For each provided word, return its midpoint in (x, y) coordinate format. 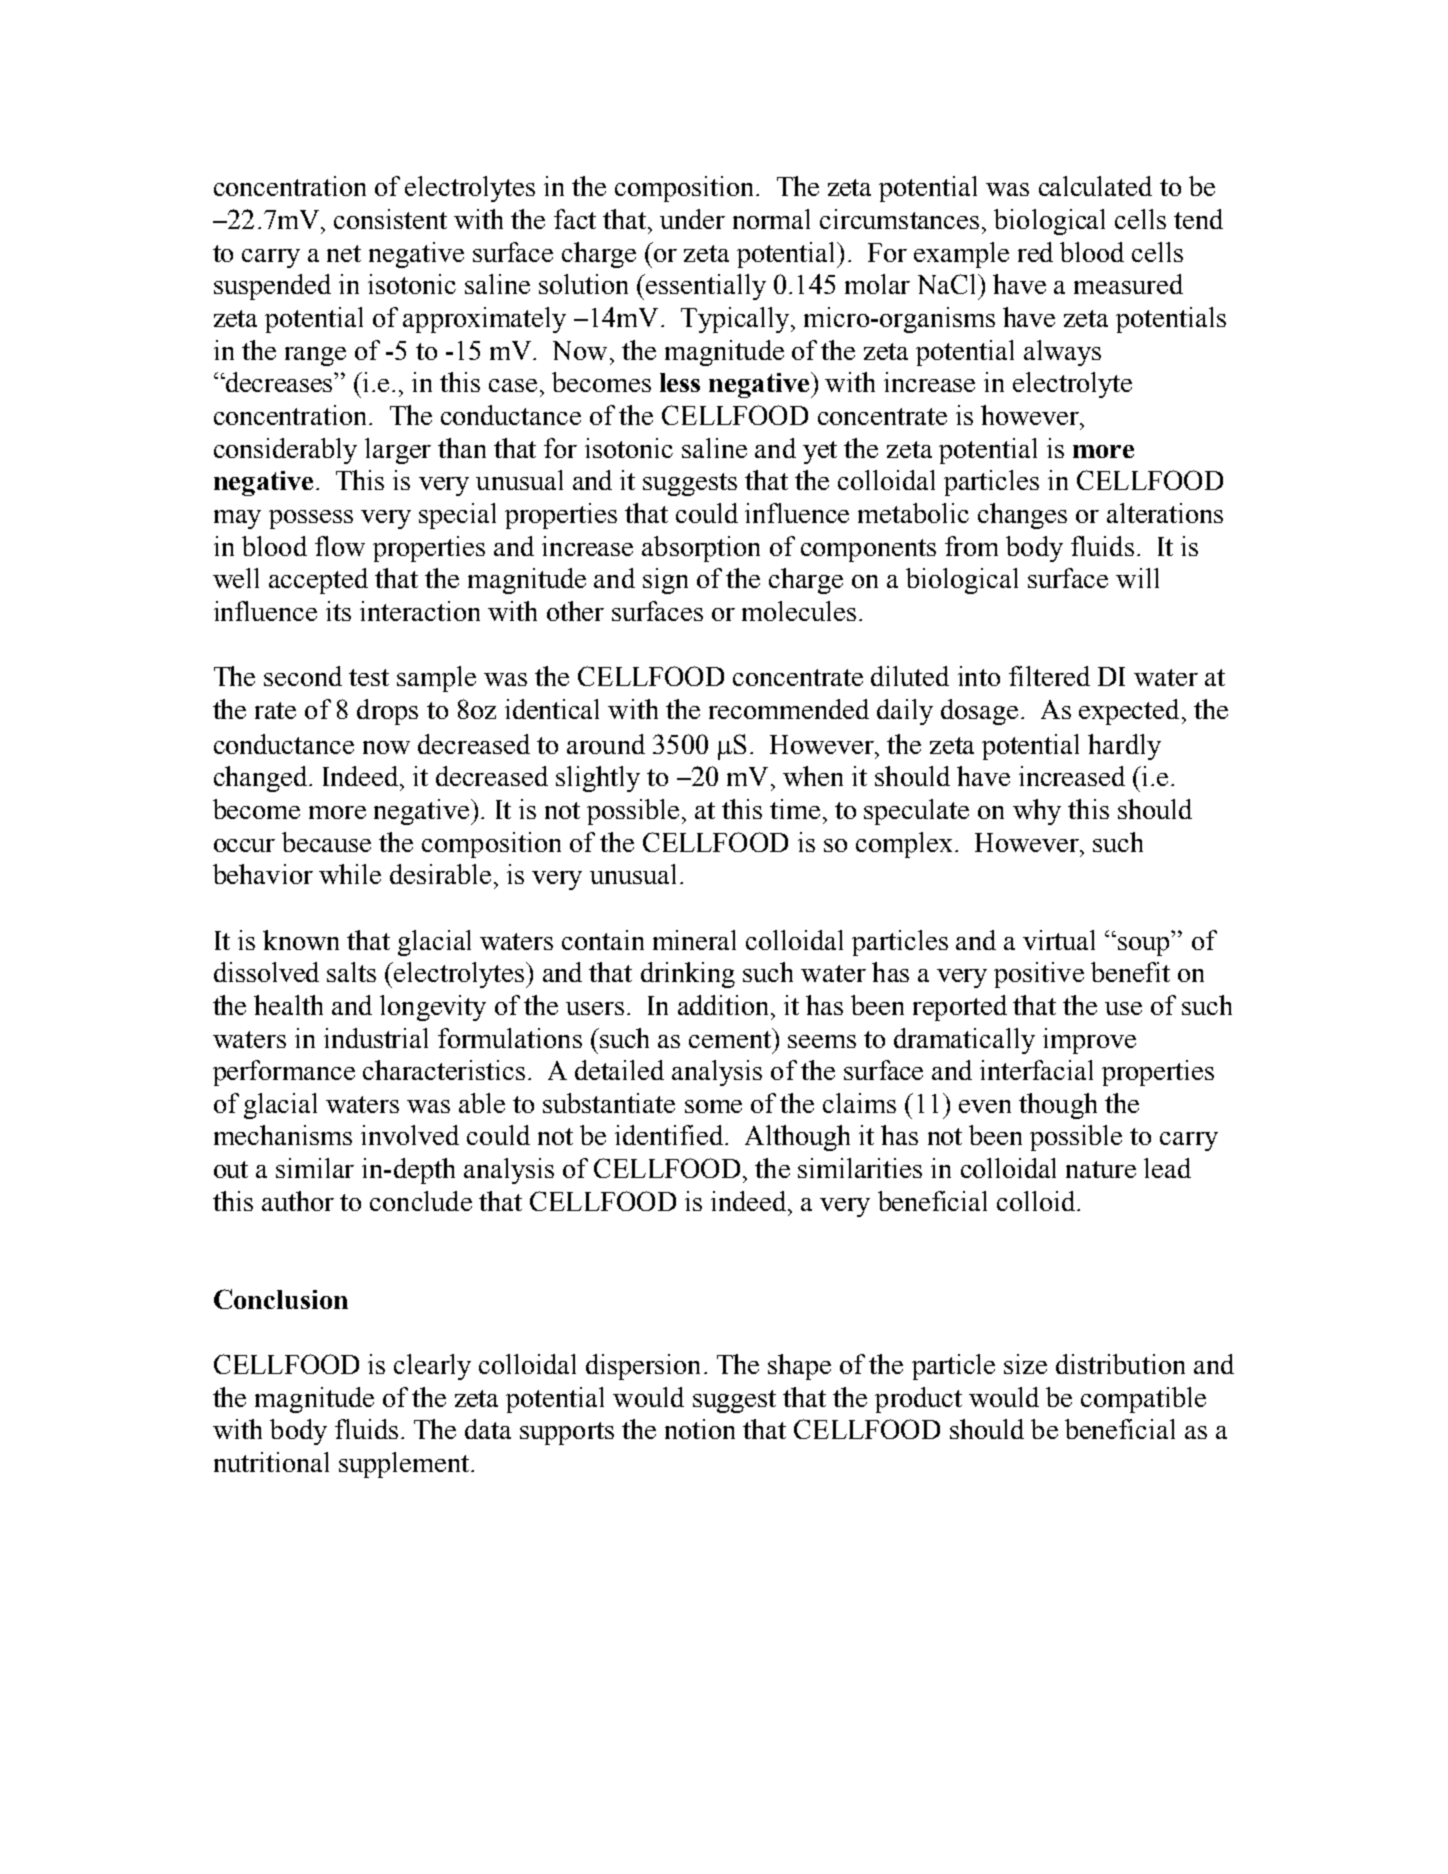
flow (340, 546)
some (713, 1106)
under (692, 219)
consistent (390, 219)
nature (1101, 1169)
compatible (1143, 1400)
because (326, 842)
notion (700, 1429)
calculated (1095, 186)
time (795, 809)
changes (1022, 516)
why (1037, 812)
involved (410, 1135)
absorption (701, 549)
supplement (405, 1465)
